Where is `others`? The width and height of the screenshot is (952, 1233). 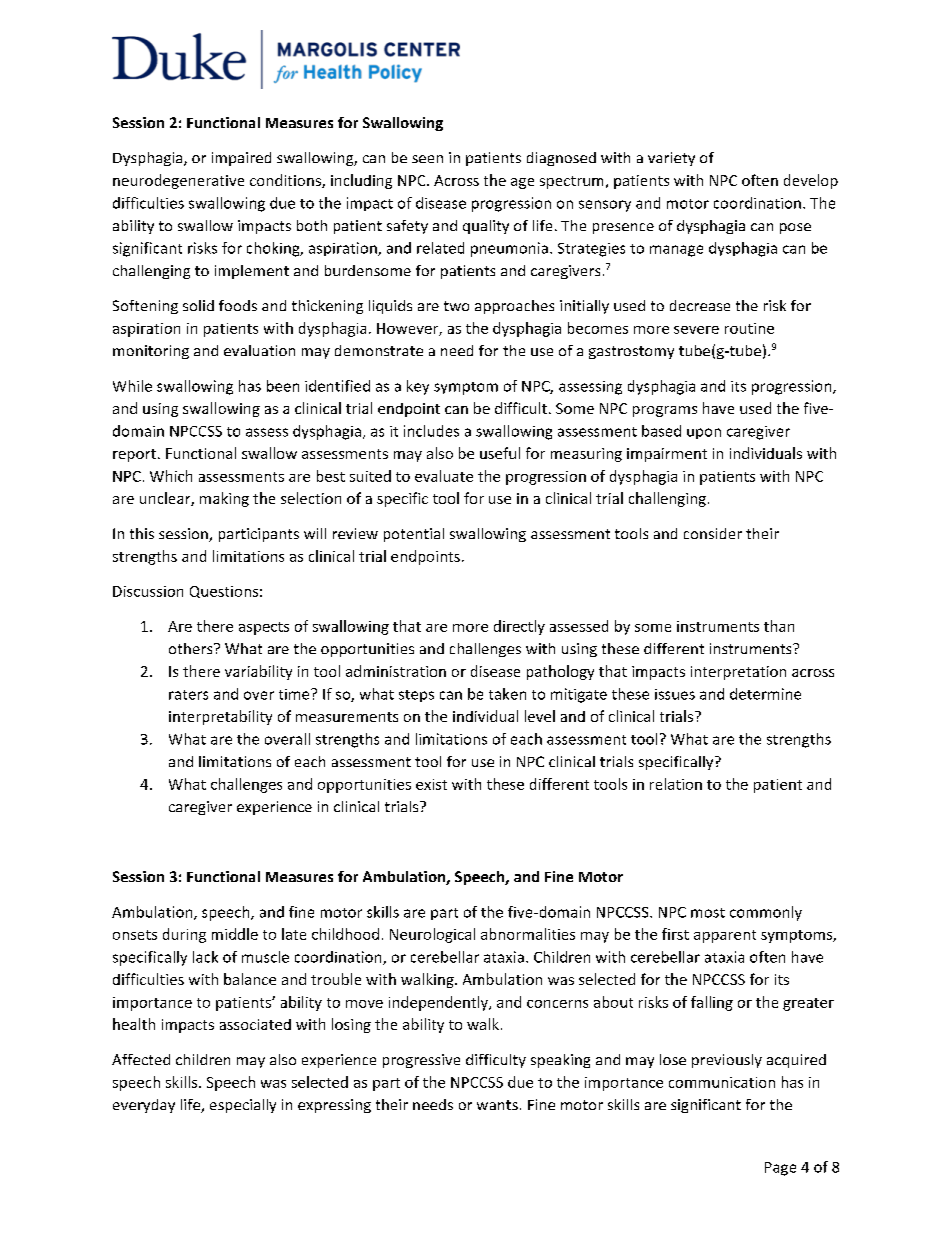
others is located at coordinates (192, 648).
